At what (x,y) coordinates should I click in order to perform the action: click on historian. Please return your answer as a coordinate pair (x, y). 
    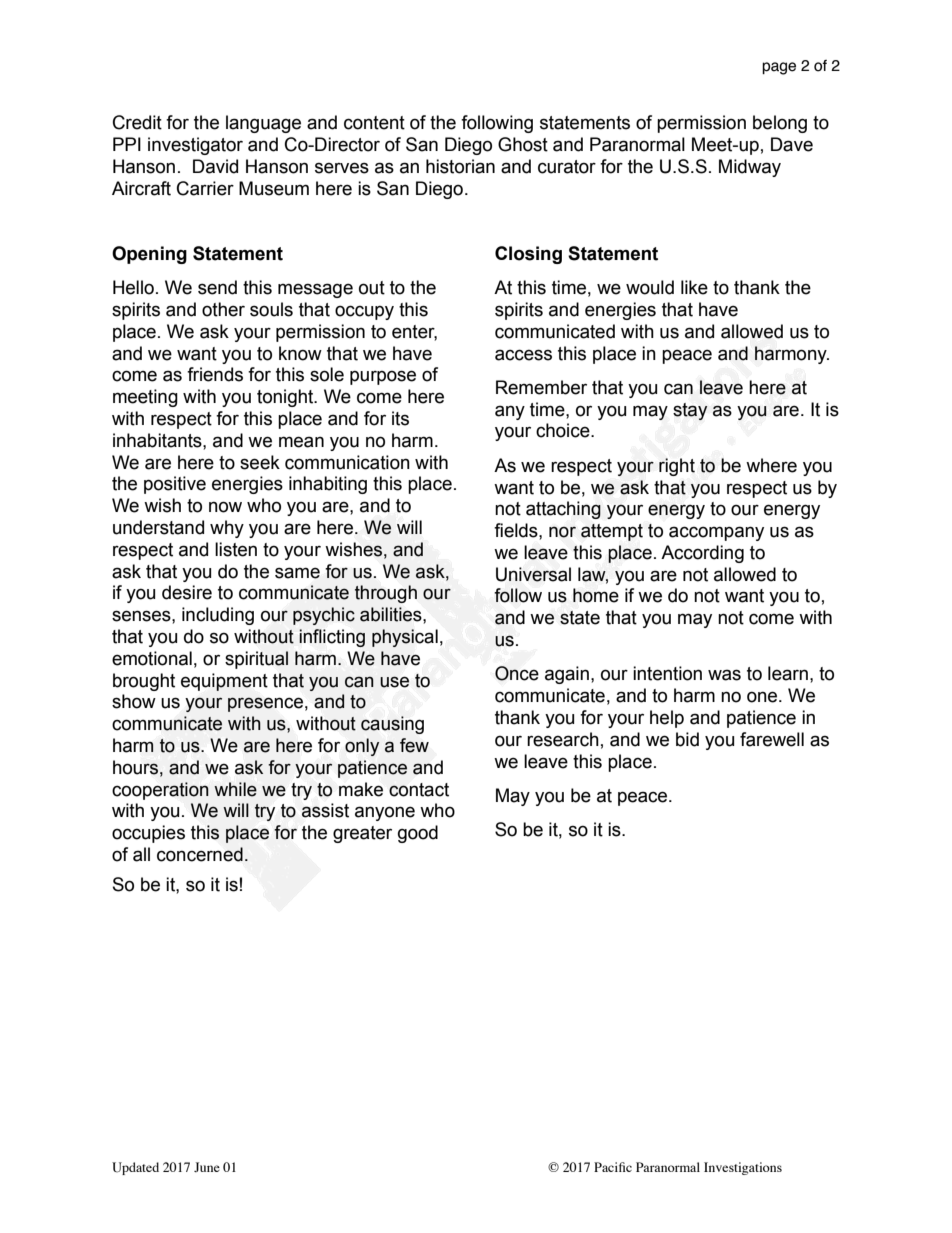
    Looking at the image, I should click on (460, 166).
